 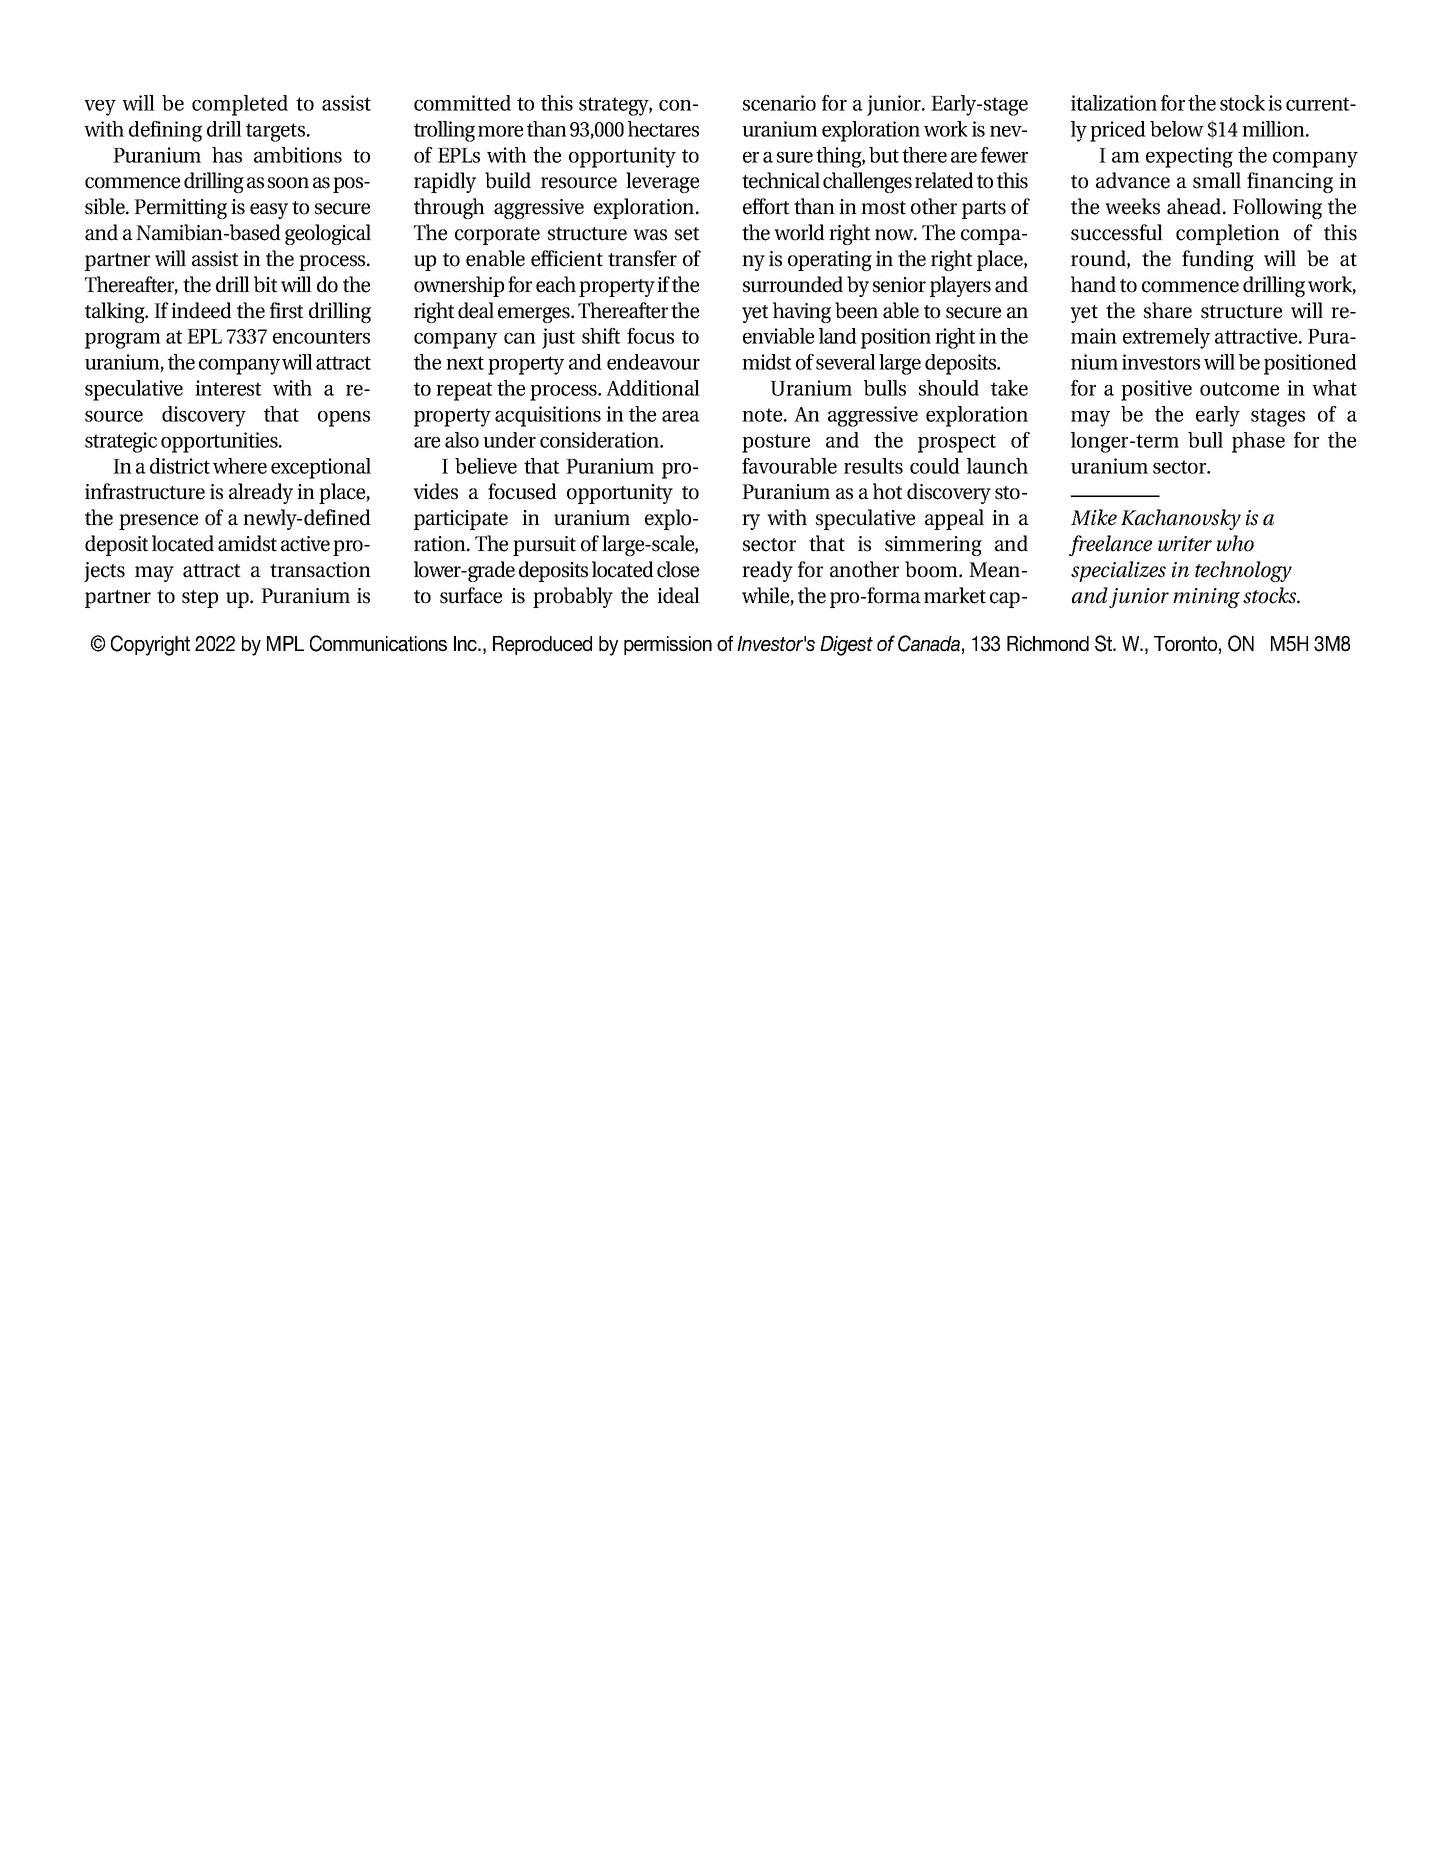 I want to click on Communications, so click(x=378, y=643).
